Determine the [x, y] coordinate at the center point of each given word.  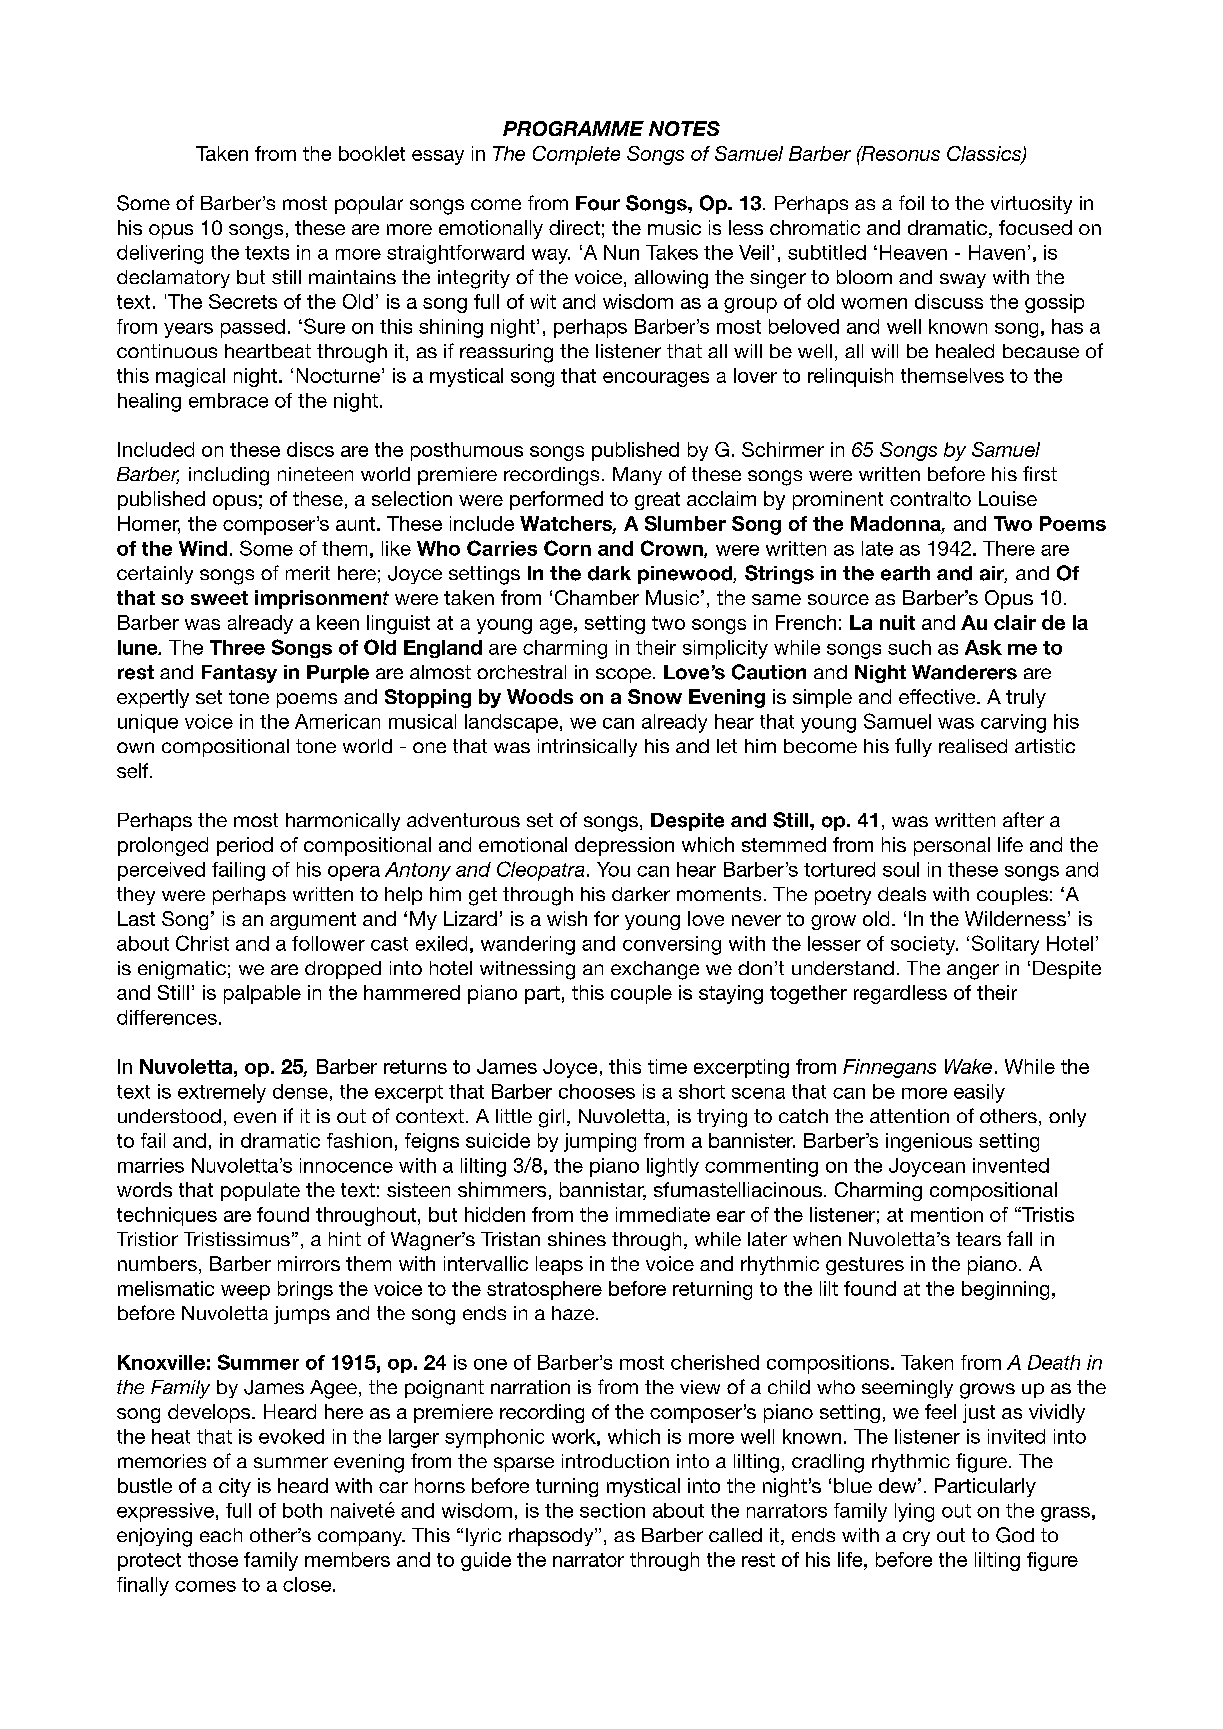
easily [979, 1093]
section [612, 1510]
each [221, 1535]
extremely [222, 1093]
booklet [372, 153]
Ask [983, 647]
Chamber [597, 597]
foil [911, 202]
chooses [597, 1091]
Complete [576, 155]
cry [916, 1538]
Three [237, 647]
